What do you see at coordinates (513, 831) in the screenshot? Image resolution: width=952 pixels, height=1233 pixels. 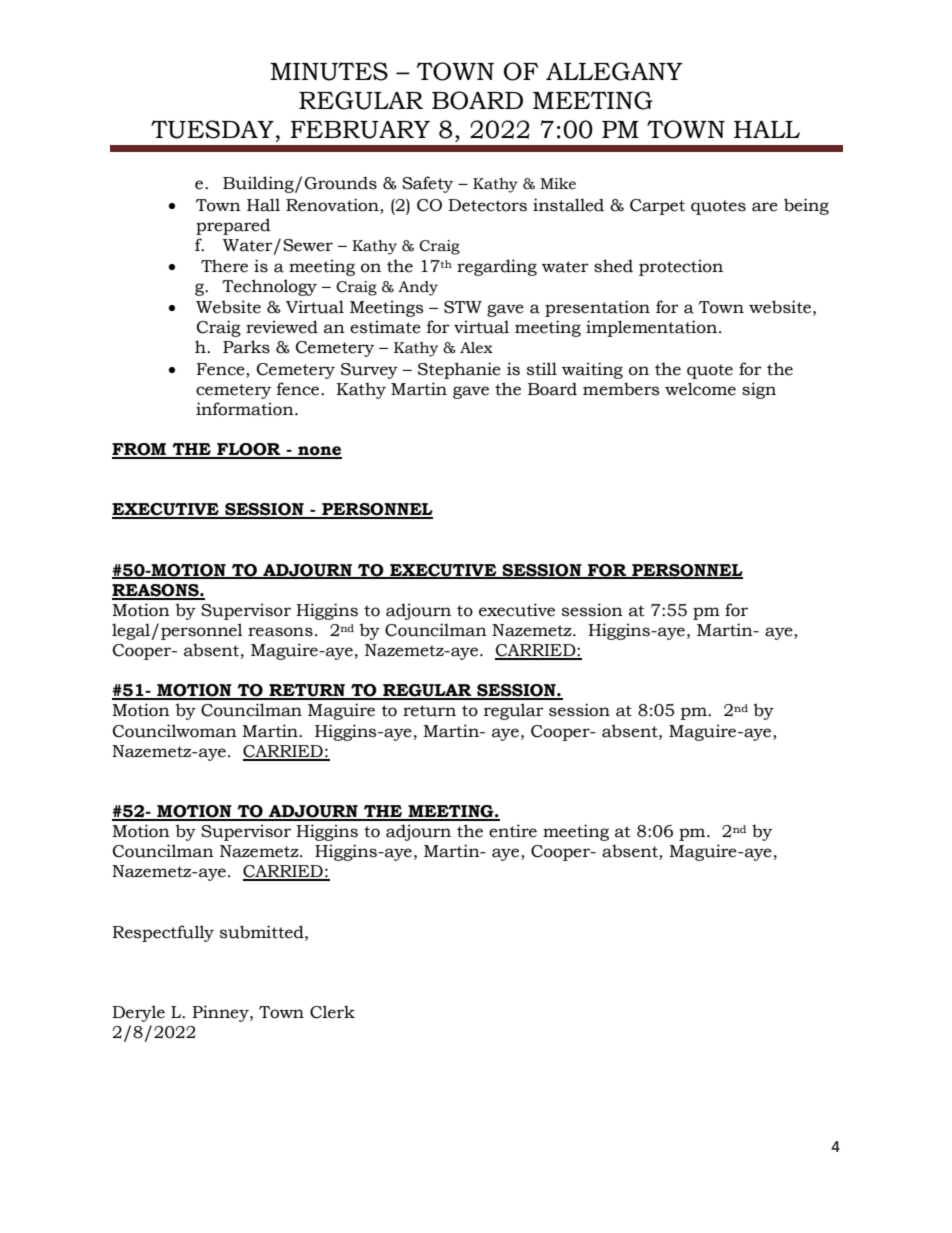 I see `entire` at bounding box center [513, 831].
